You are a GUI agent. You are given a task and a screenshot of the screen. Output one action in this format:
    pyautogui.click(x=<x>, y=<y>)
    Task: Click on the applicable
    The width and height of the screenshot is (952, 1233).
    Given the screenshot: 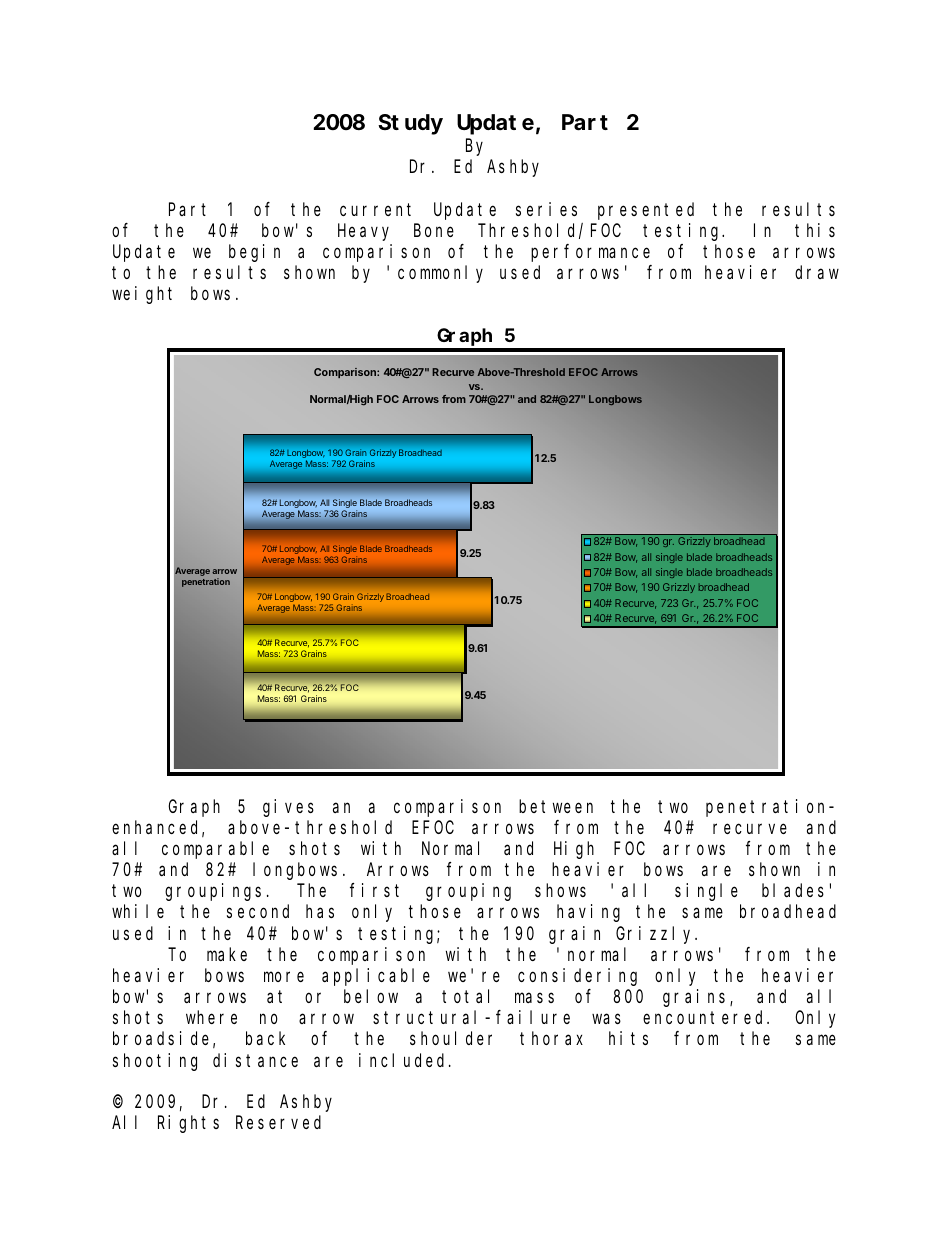 What is the action you would take?
    pyautogui.click(x=376, y=977)
